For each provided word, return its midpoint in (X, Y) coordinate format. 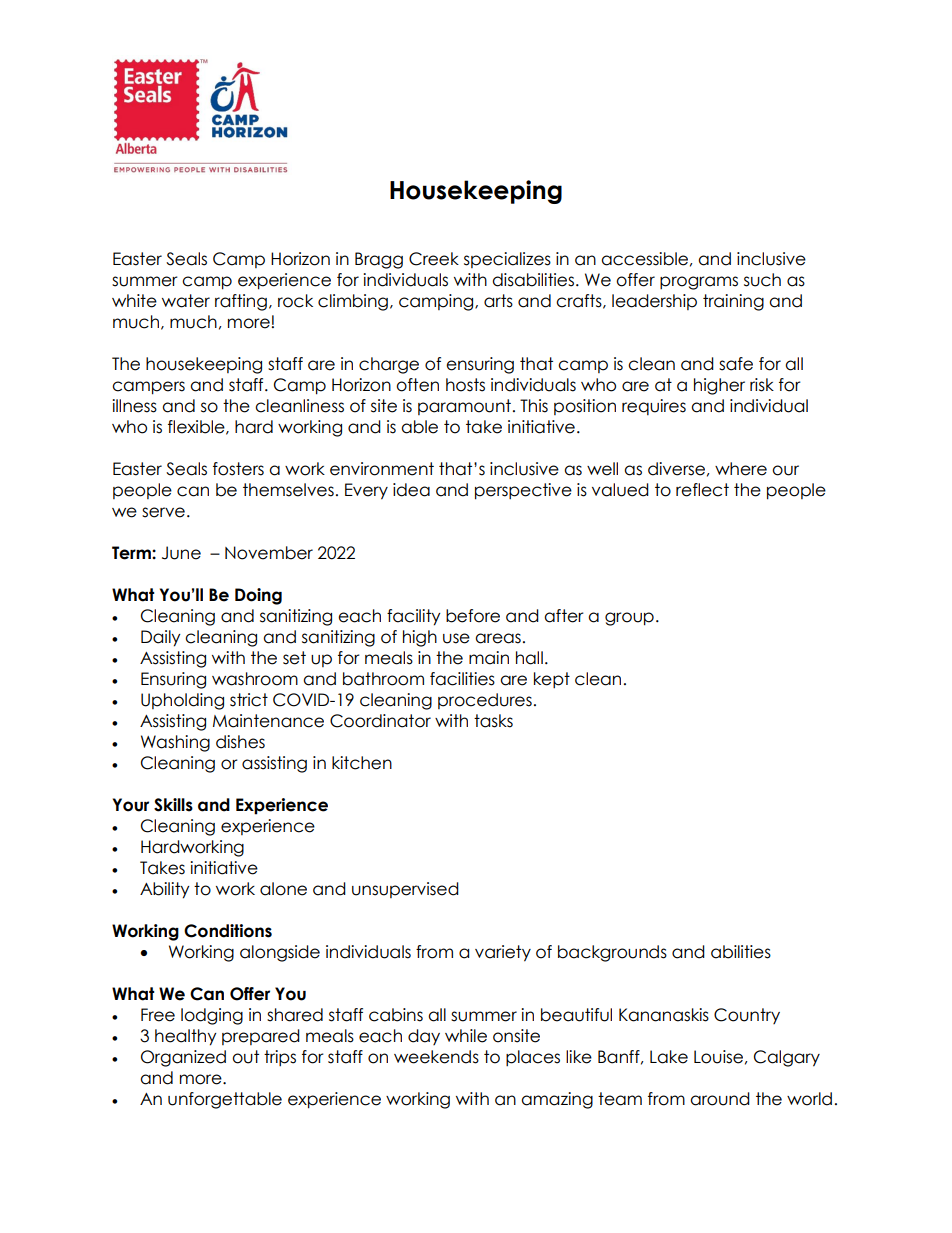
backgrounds (612, 953)
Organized (183, 1058)
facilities (462, 679)
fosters (238, 469)
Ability (165, 890)
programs (699, 283)
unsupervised (405, 890)
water (186, 301)
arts (498, 301)
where (741, 469)
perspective (523, 491)
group (629, 619)
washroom (255, 679)
